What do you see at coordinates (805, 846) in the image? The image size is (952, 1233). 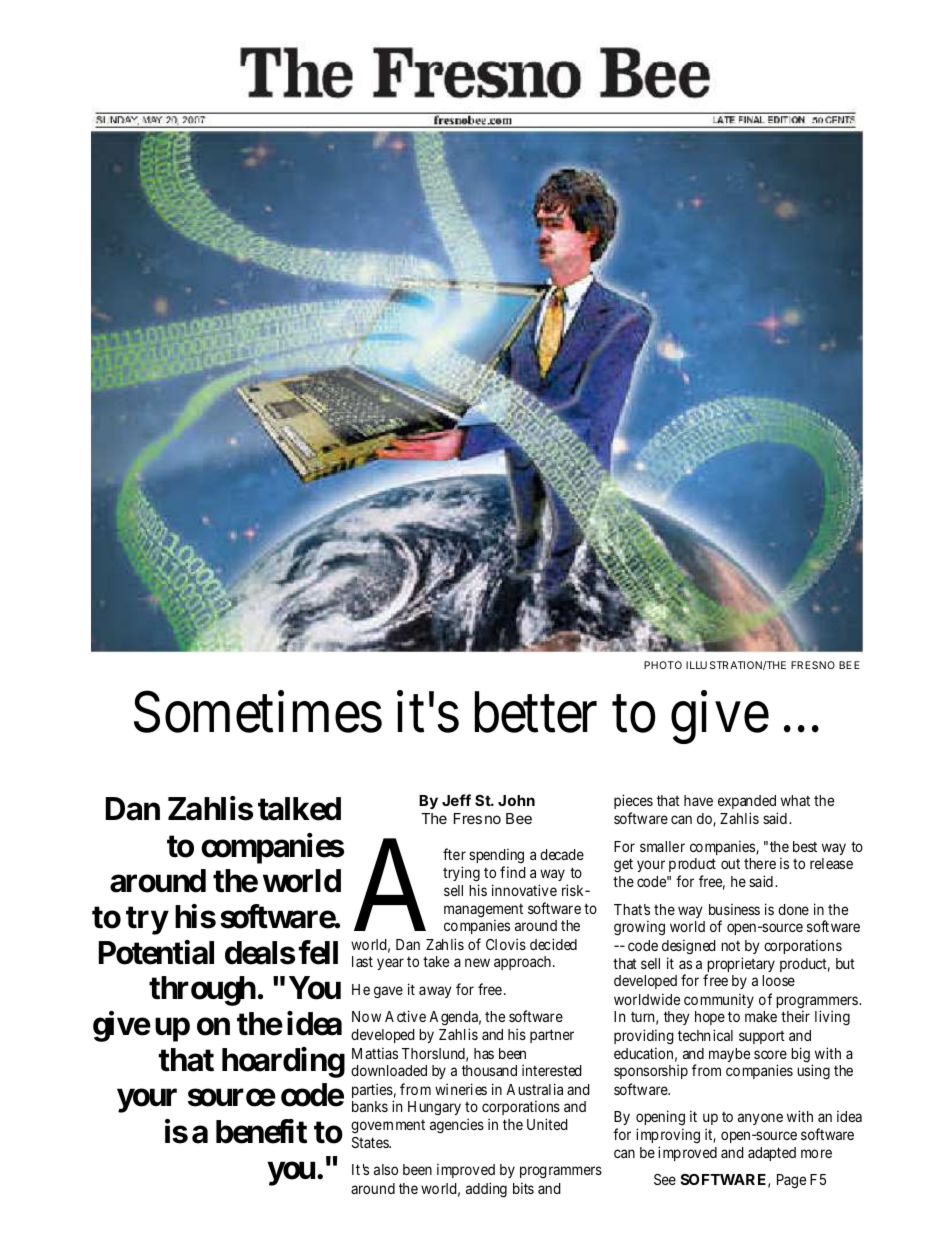 I see `best` at bounding box center [805, 846].
